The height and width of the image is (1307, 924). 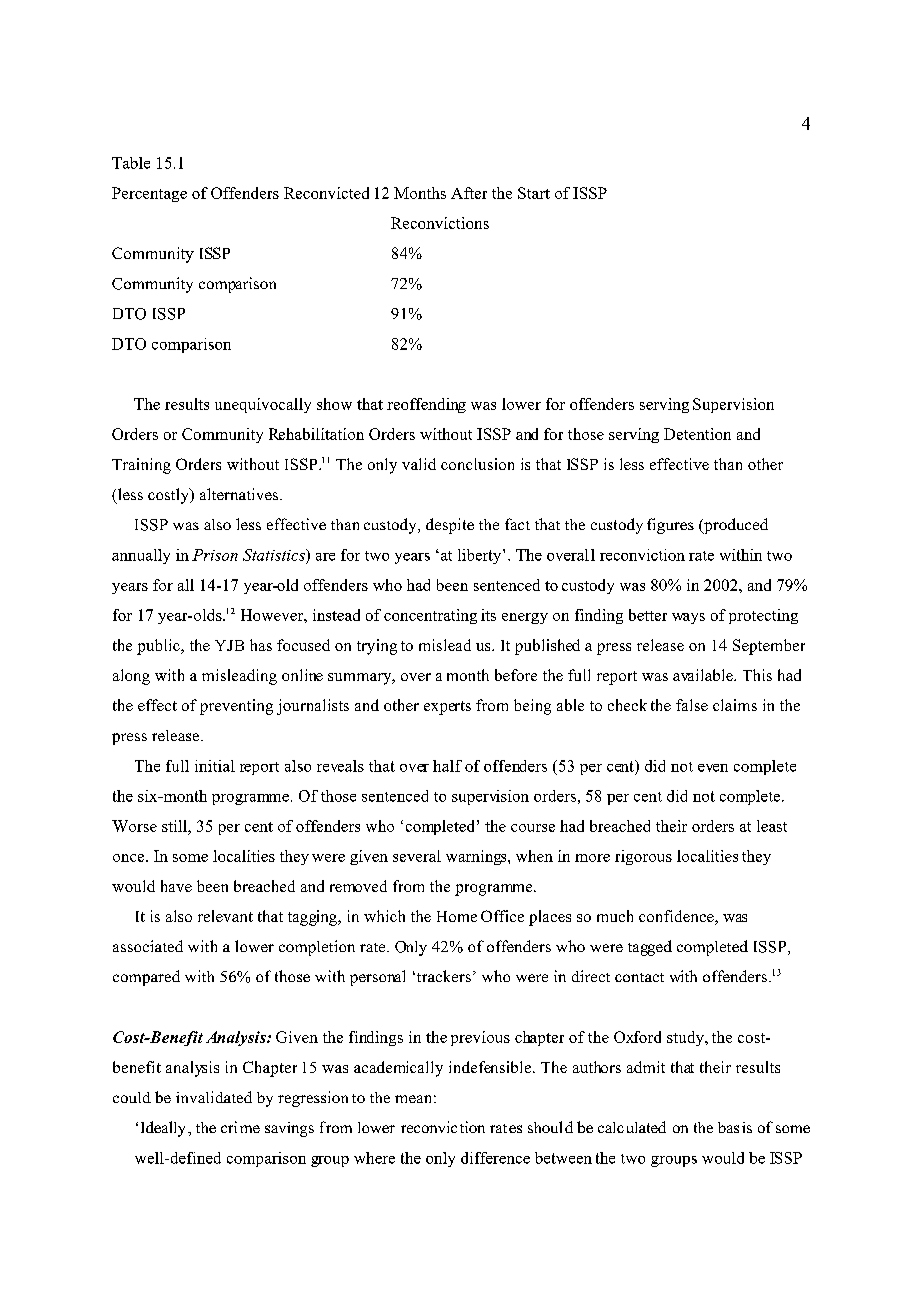 I want to click on Start, so click(x=534, y=193).
